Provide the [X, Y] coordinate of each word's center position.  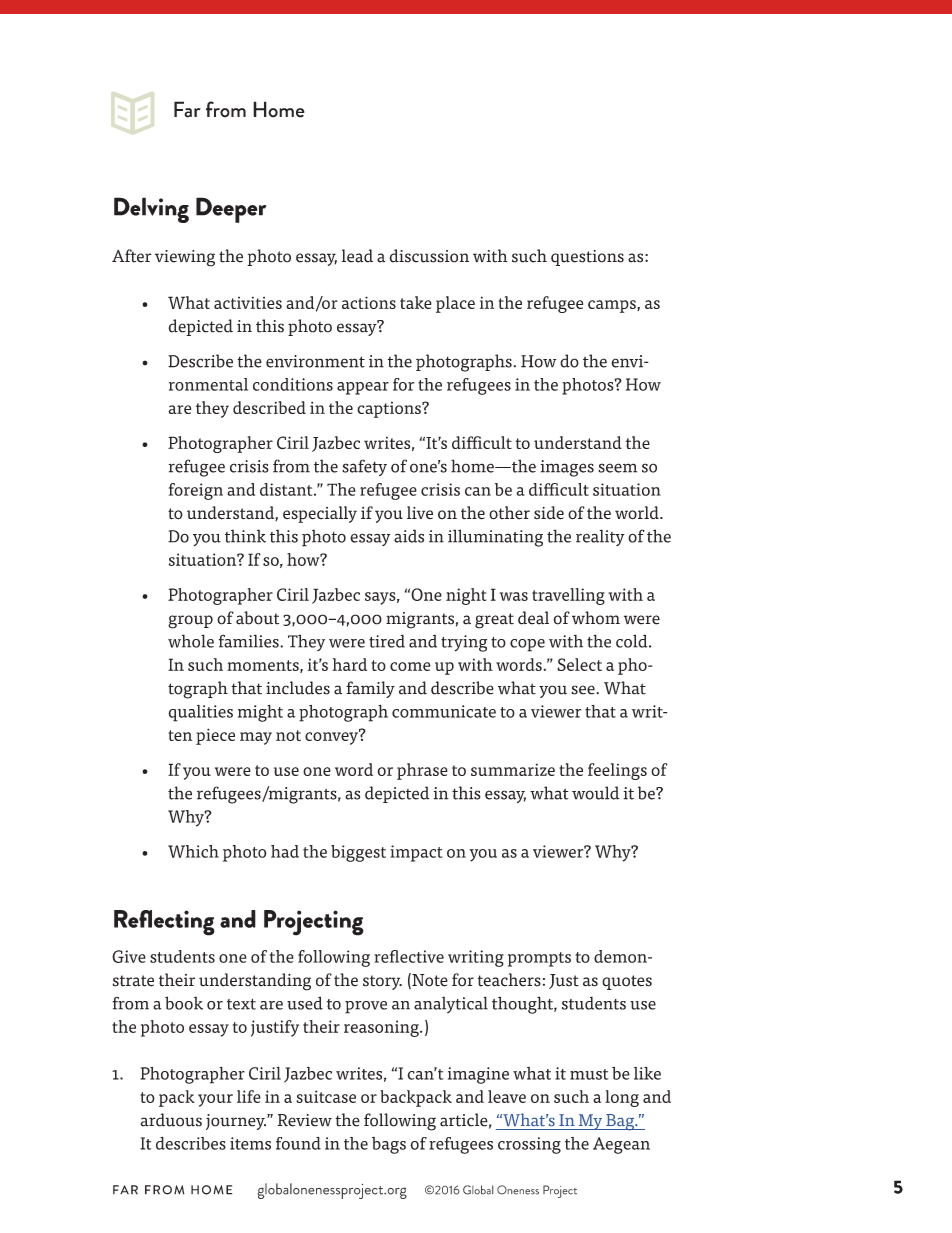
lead [357, 256]
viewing [185, 258]
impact [416, 853]
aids [409, 536]
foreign [196, 491]
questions [587, 258]
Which [193, 851]
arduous [171, 1120]
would [595, 793]
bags [389, 1145]
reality [600, 537]
